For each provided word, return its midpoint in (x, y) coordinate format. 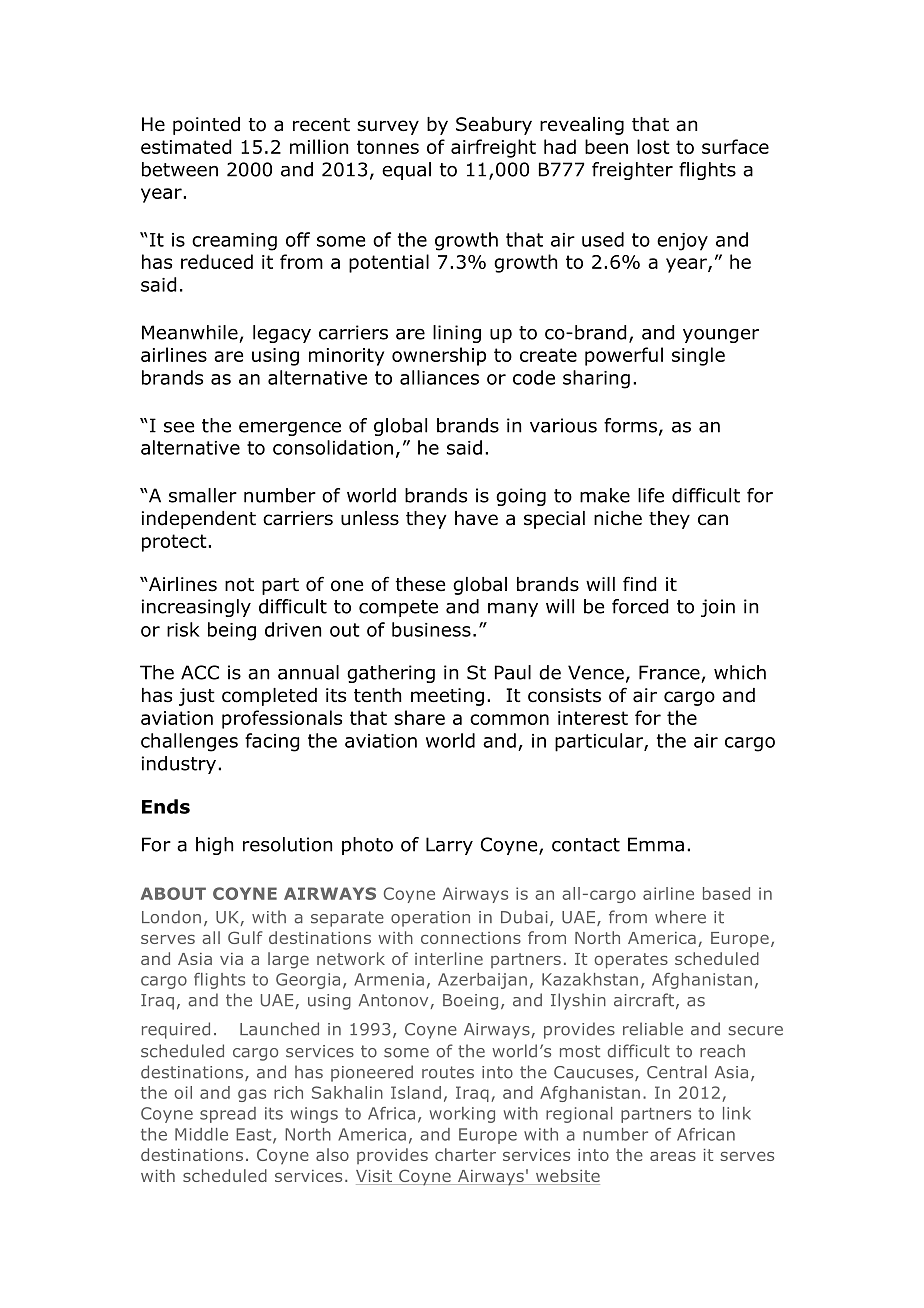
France (669, 672)
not (239, 585)
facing (272, 742)
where (680, 917)
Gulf (245, 937)
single (698, 356)
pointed (206, 126)
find (639, 584)
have (476, 518)
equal (406, 171)
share (419, 717)
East (255, 1135)
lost (653, 146)
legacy (282, 334)
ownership (439, 356)
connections (471, 938)
